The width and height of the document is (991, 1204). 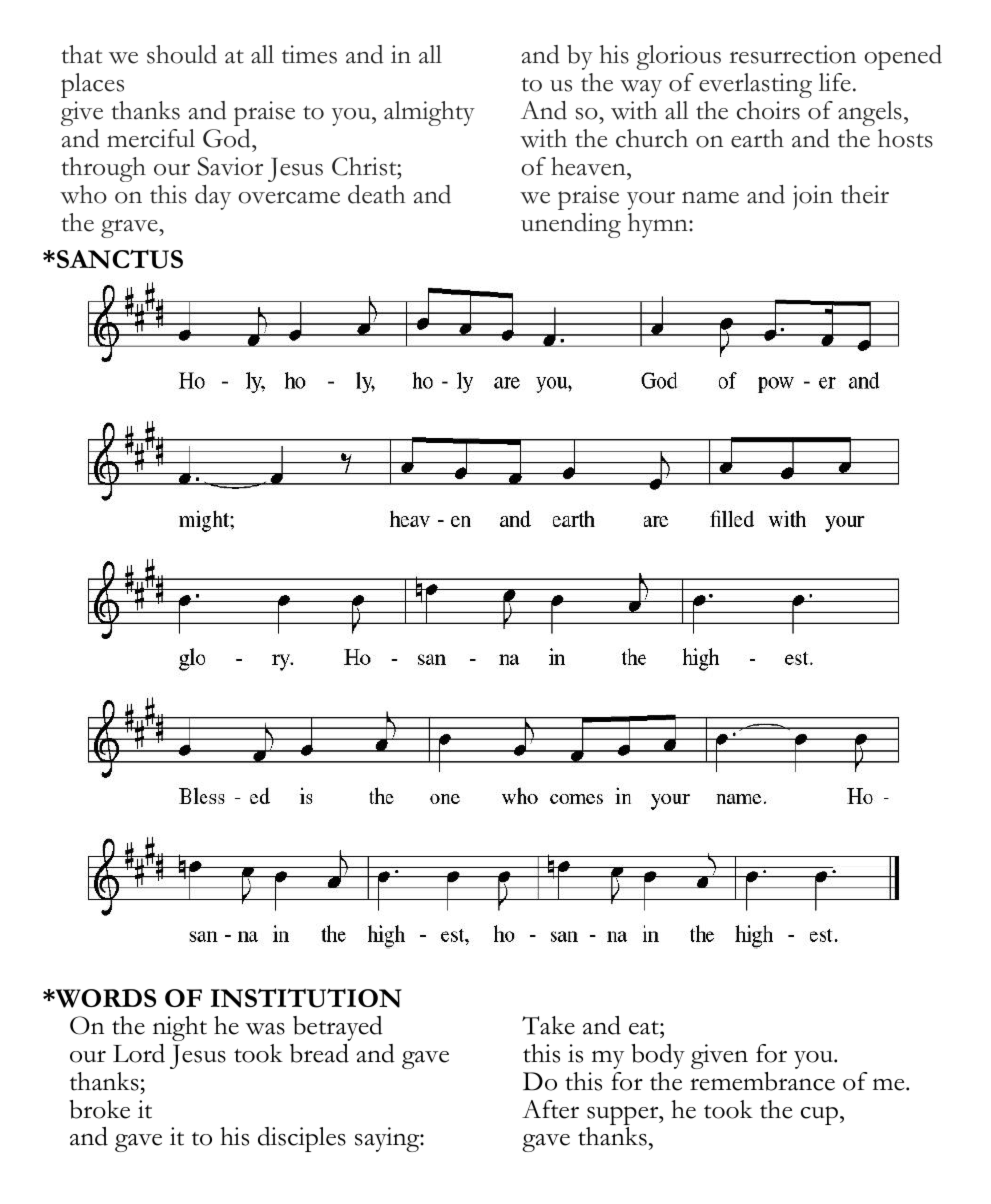 I want to click on SANCTUS, so click(x=120, y=259).
